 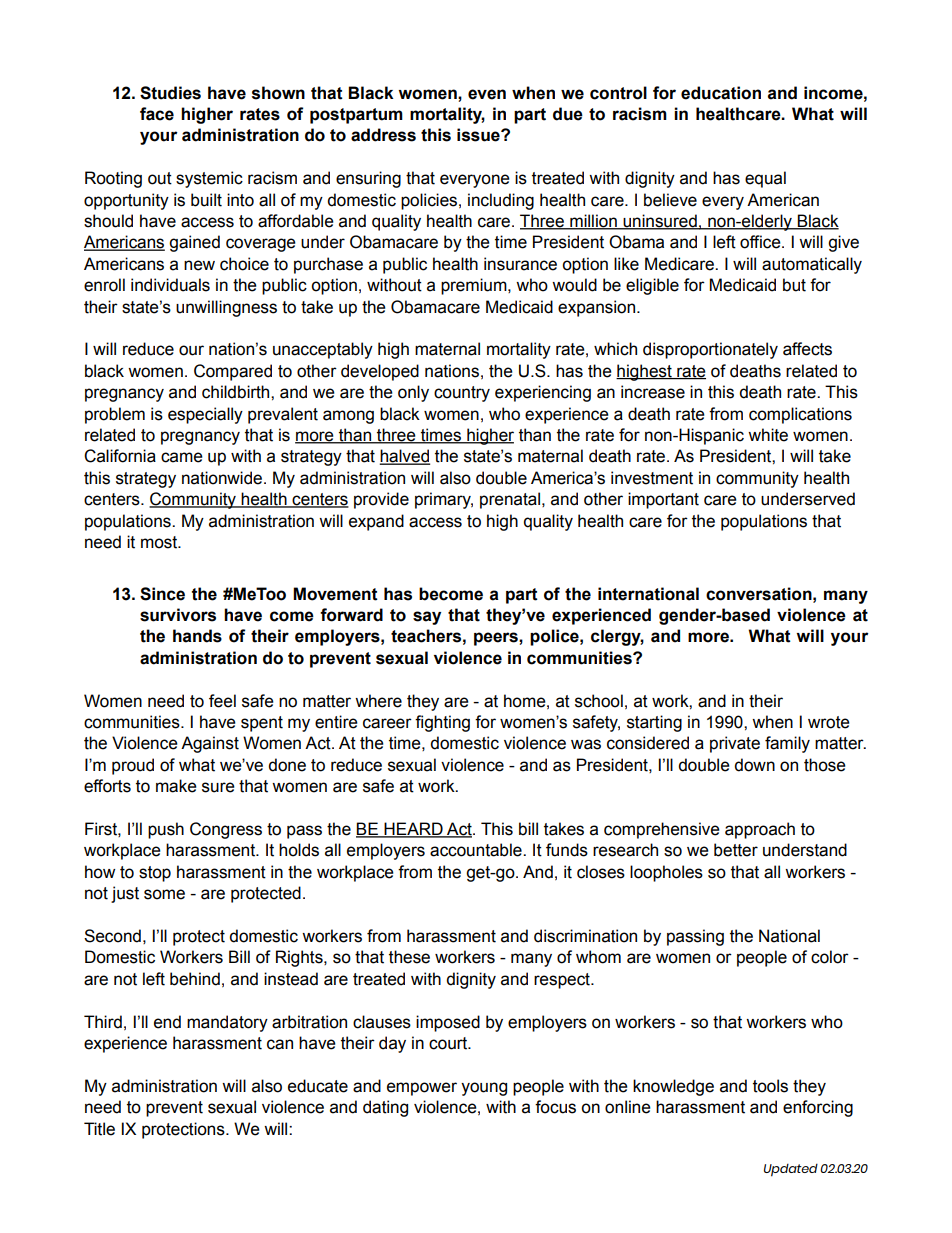 I want to click on most, so click(x=160, y=542).
